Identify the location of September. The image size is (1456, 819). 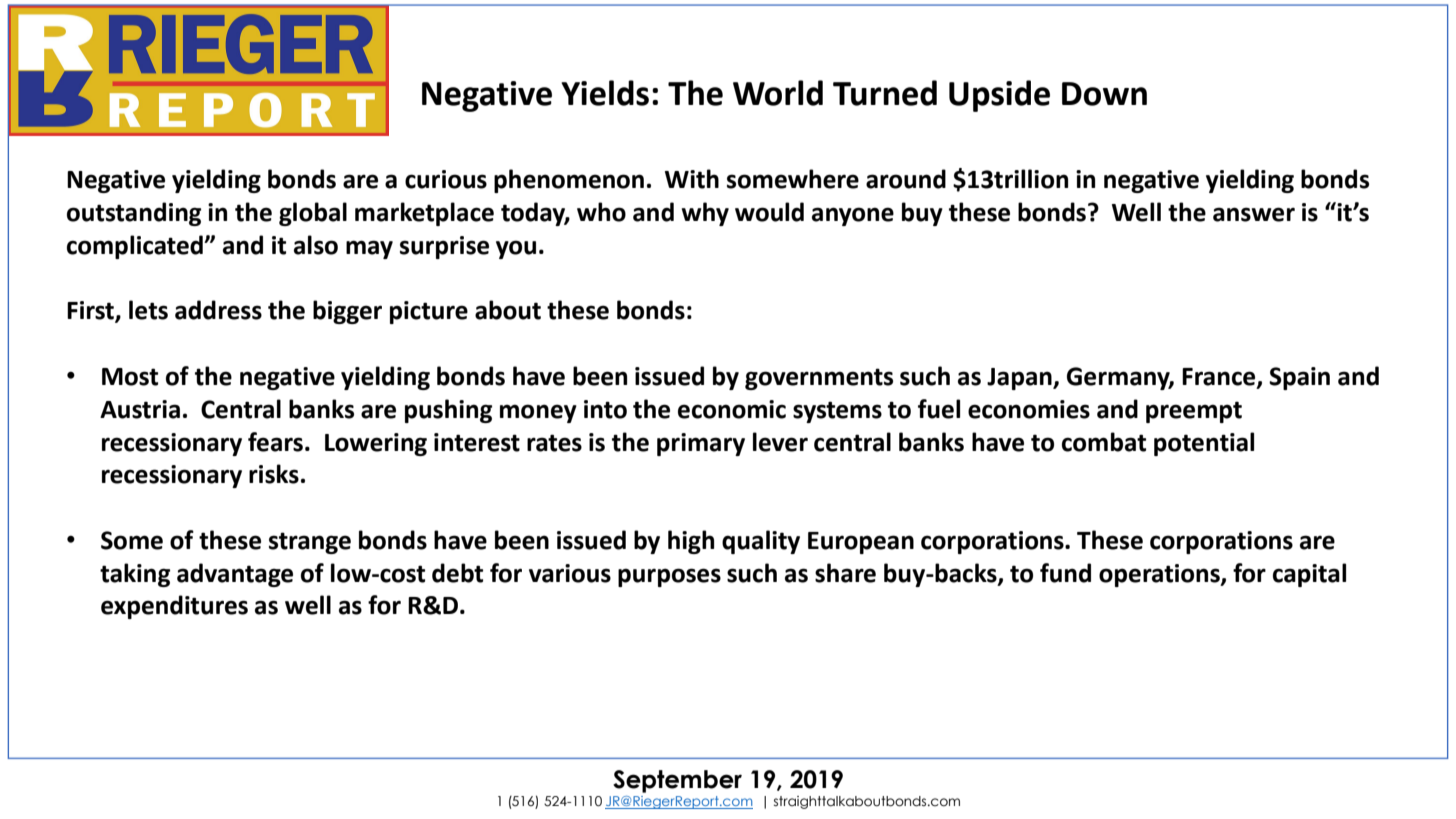
(677, 781).
